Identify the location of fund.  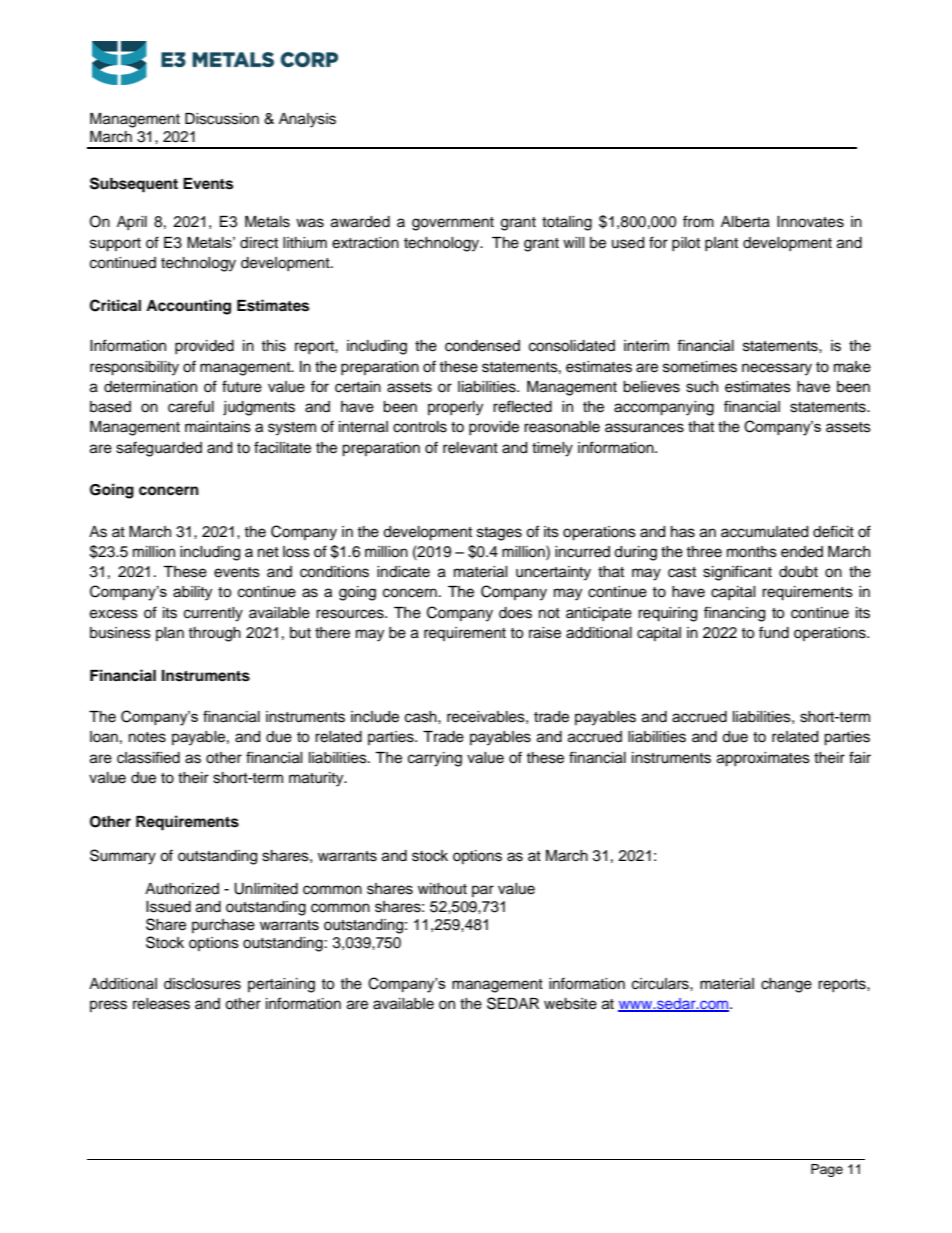
(774, 632).
